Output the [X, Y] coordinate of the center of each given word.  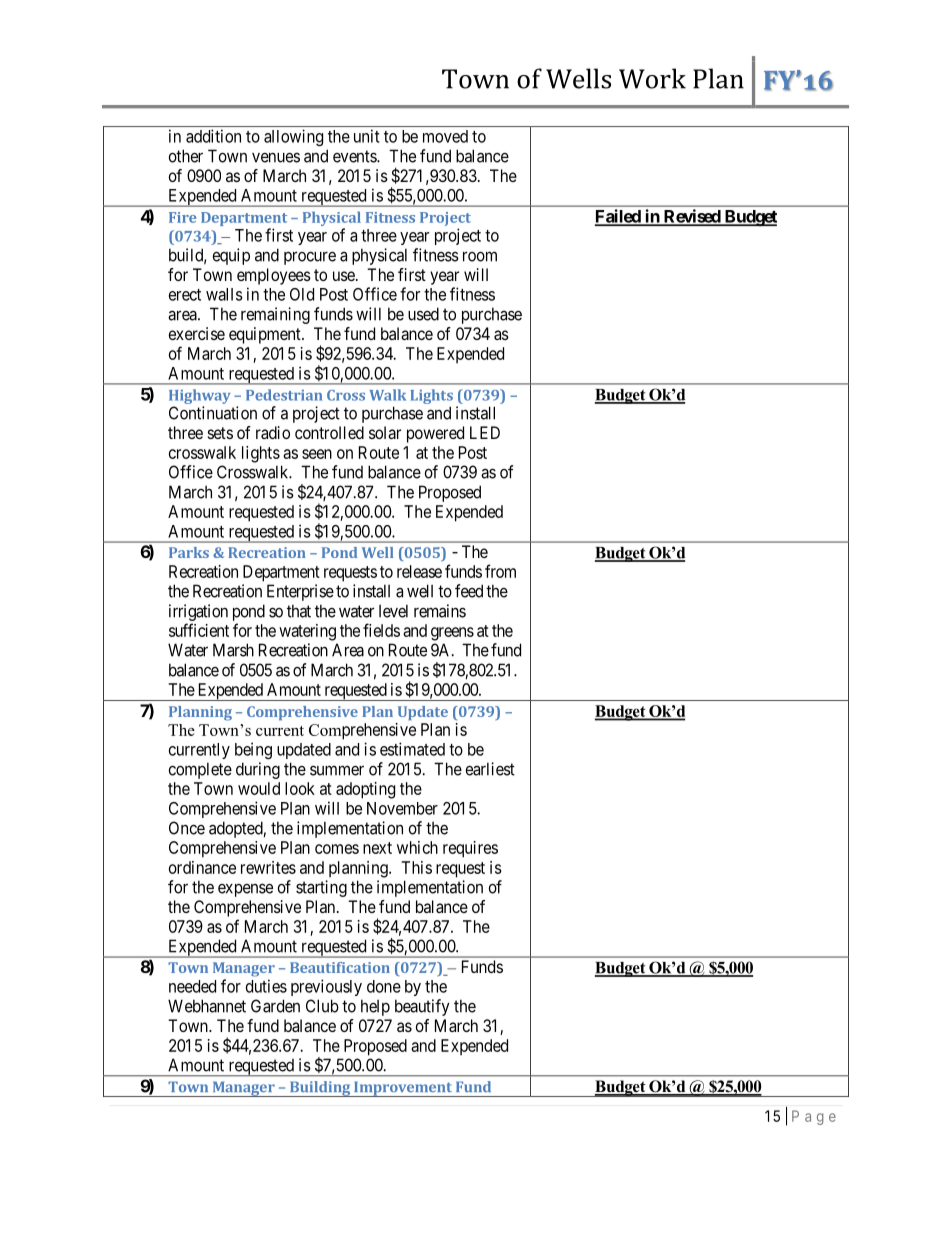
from [500, 571]
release [419, 571]
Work [652, 78]
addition [213, 136]
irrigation [198, 612]
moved [445, 136]
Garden [275, 1006]
